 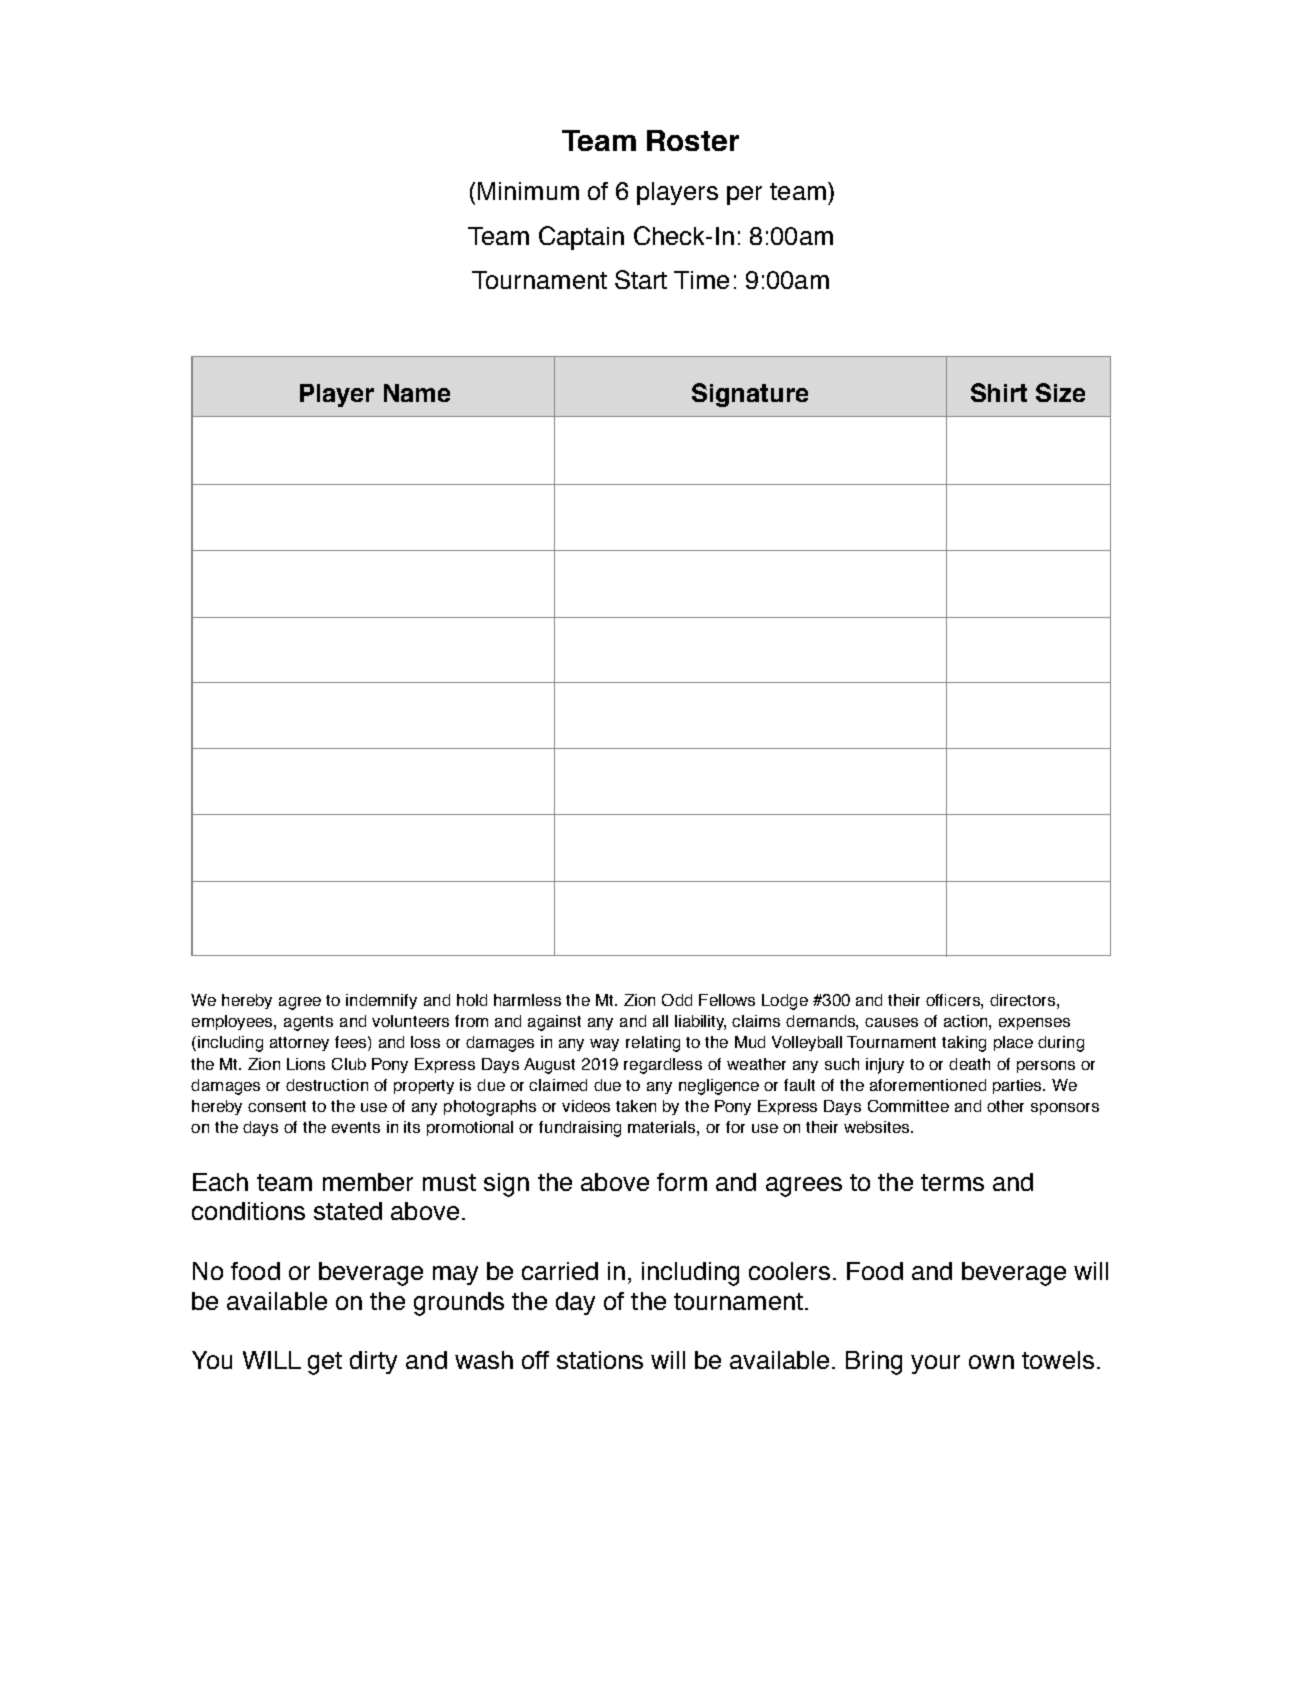 I want to click on Odd, so click(x=677, y=1000).
